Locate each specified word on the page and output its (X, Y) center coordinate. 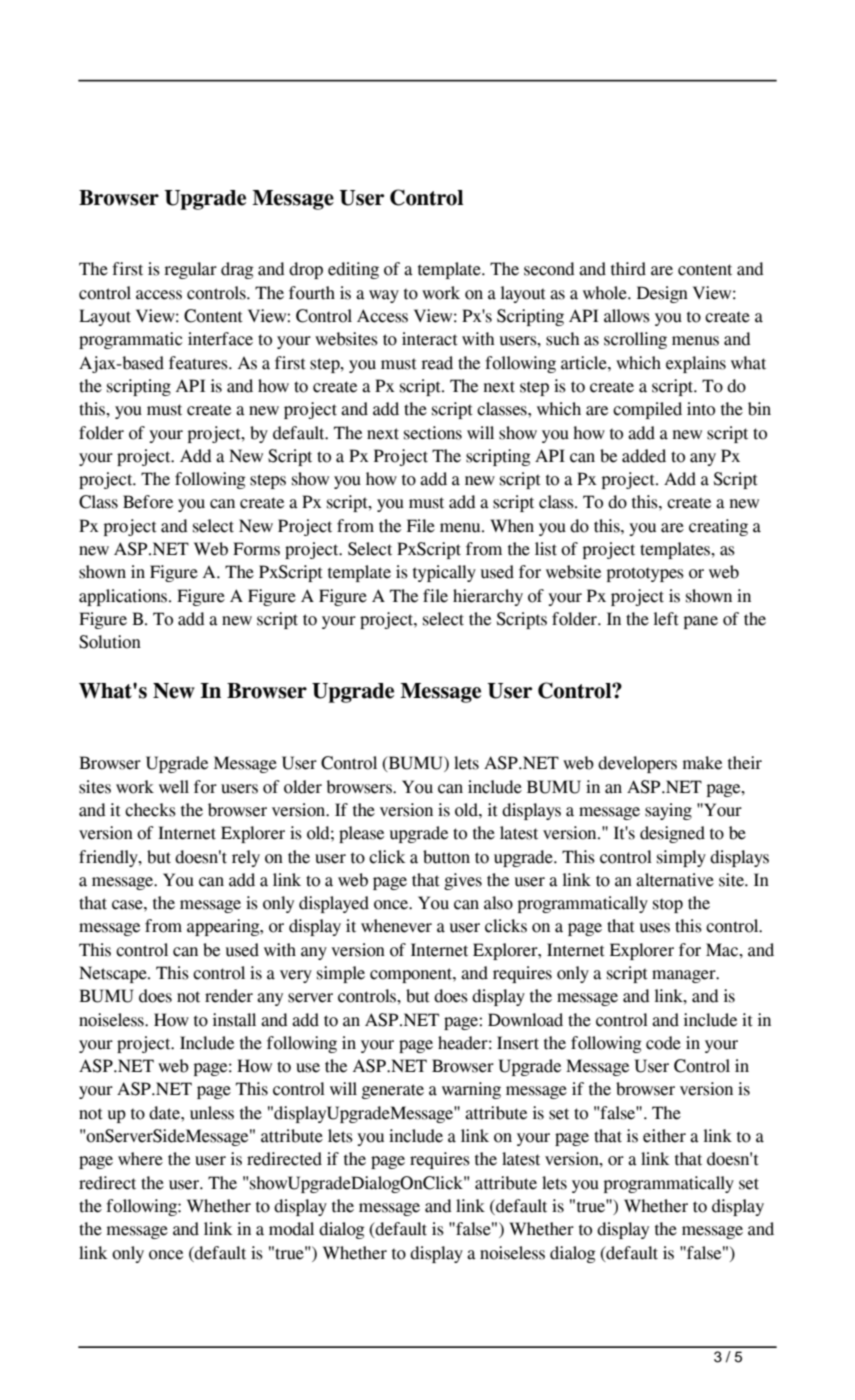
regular (190, 270)
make (702, 763)
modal (291, 1229)
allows (627, 316)
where (140, 1159)
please (361, 834)
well (174, 787)
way (384, 296)
